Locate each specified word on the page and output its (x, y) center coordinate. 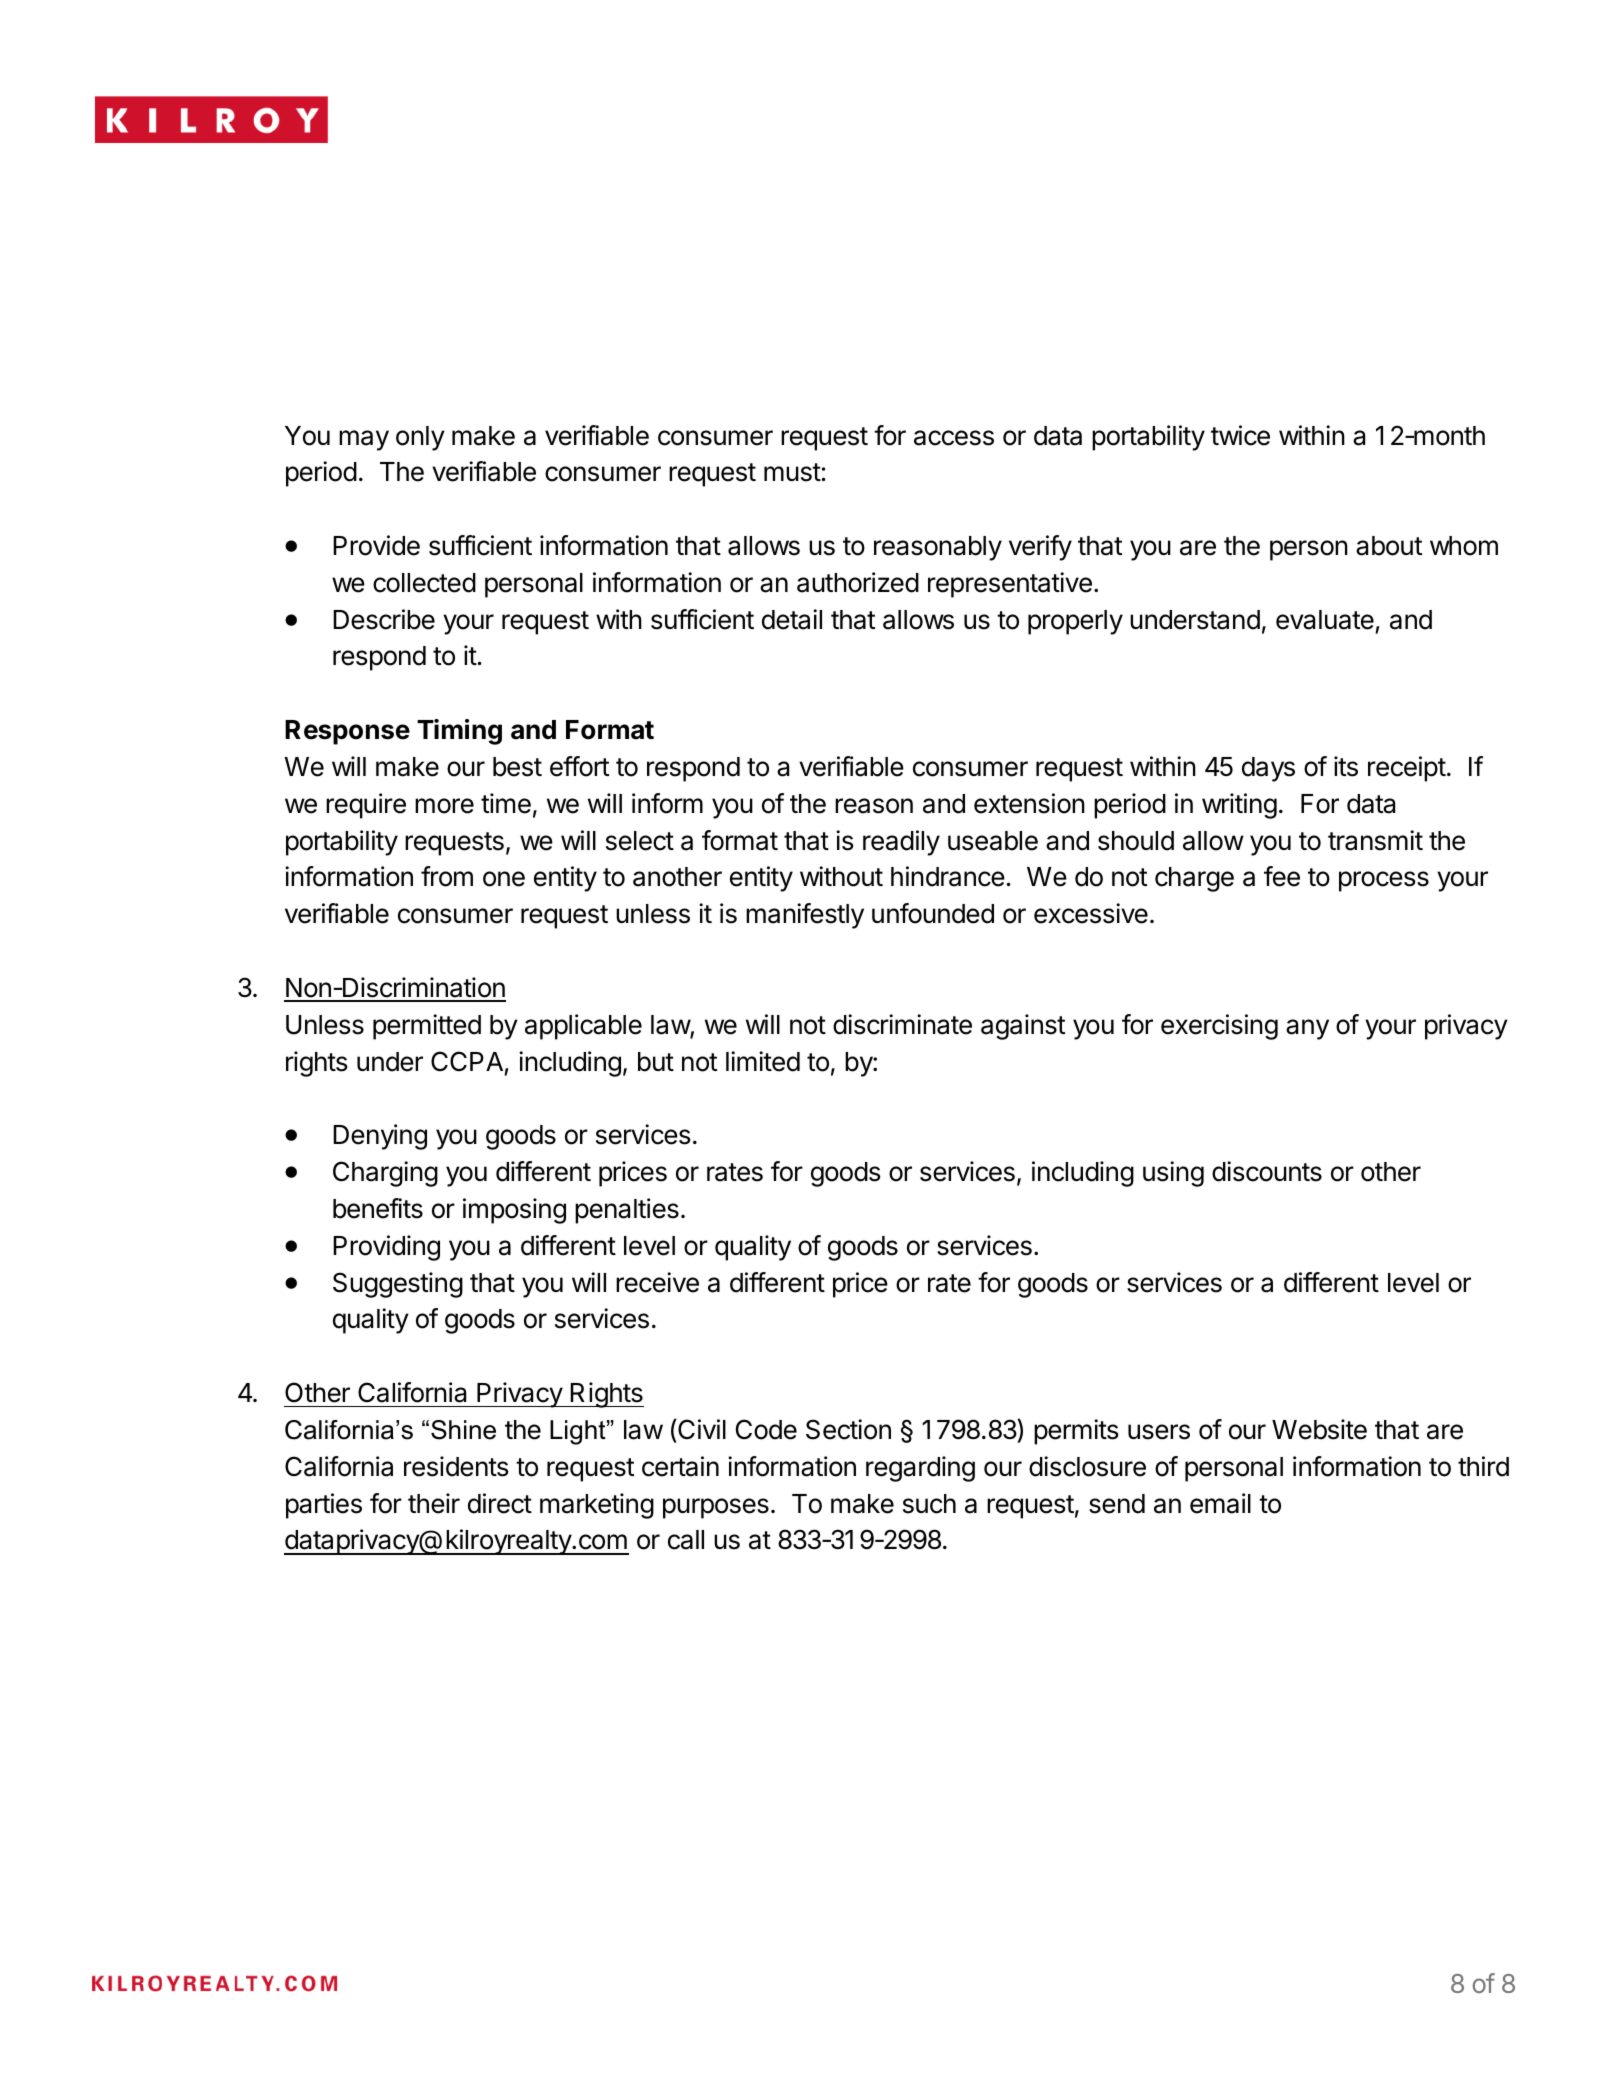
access (954, 438)
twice (1240, 435)
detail (792, 619)
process (1384, 881)
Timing (459, 732)
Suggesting (398, 1285)
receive (657, 1282)
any (1307, 1029)
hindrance (948, 876)
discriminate (902, 1024)
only (420, 438)
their (434, 1503)
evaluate (1325, 620)
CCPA (467, 1061)
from (447, 876)
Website (1319, 1429)
